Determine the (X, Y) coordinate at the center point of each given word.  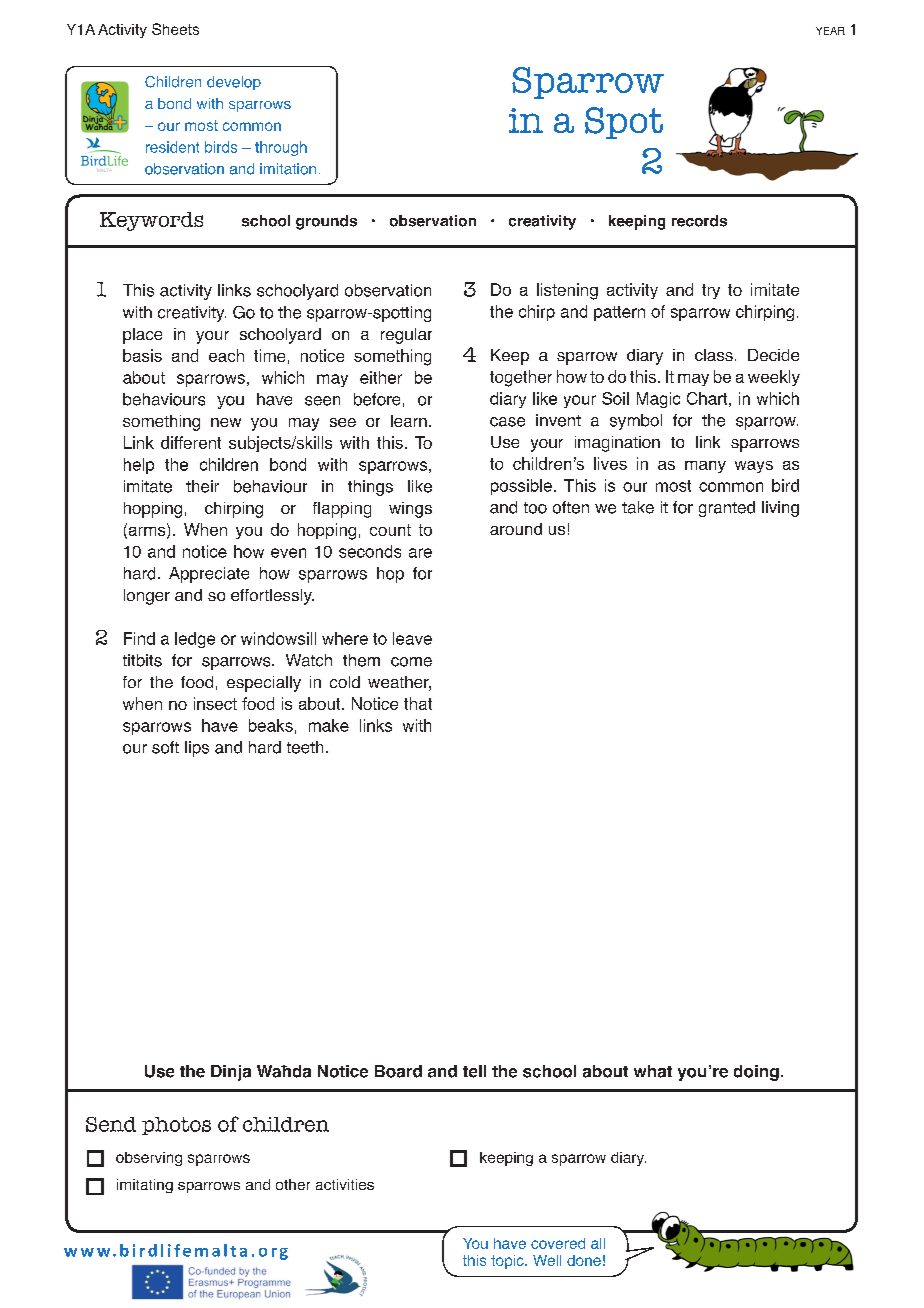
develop (234, 83)
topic (508, 1262)
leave (412, 638)
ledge (195, 640)
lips (197, 749)
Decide (773, 355)
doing (756, 1073)
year (830, 31)
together (521, 378)
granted (727, 509)
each (226, 355)
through (281, 148)
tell (474, 1071)
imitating (145, 1186)
